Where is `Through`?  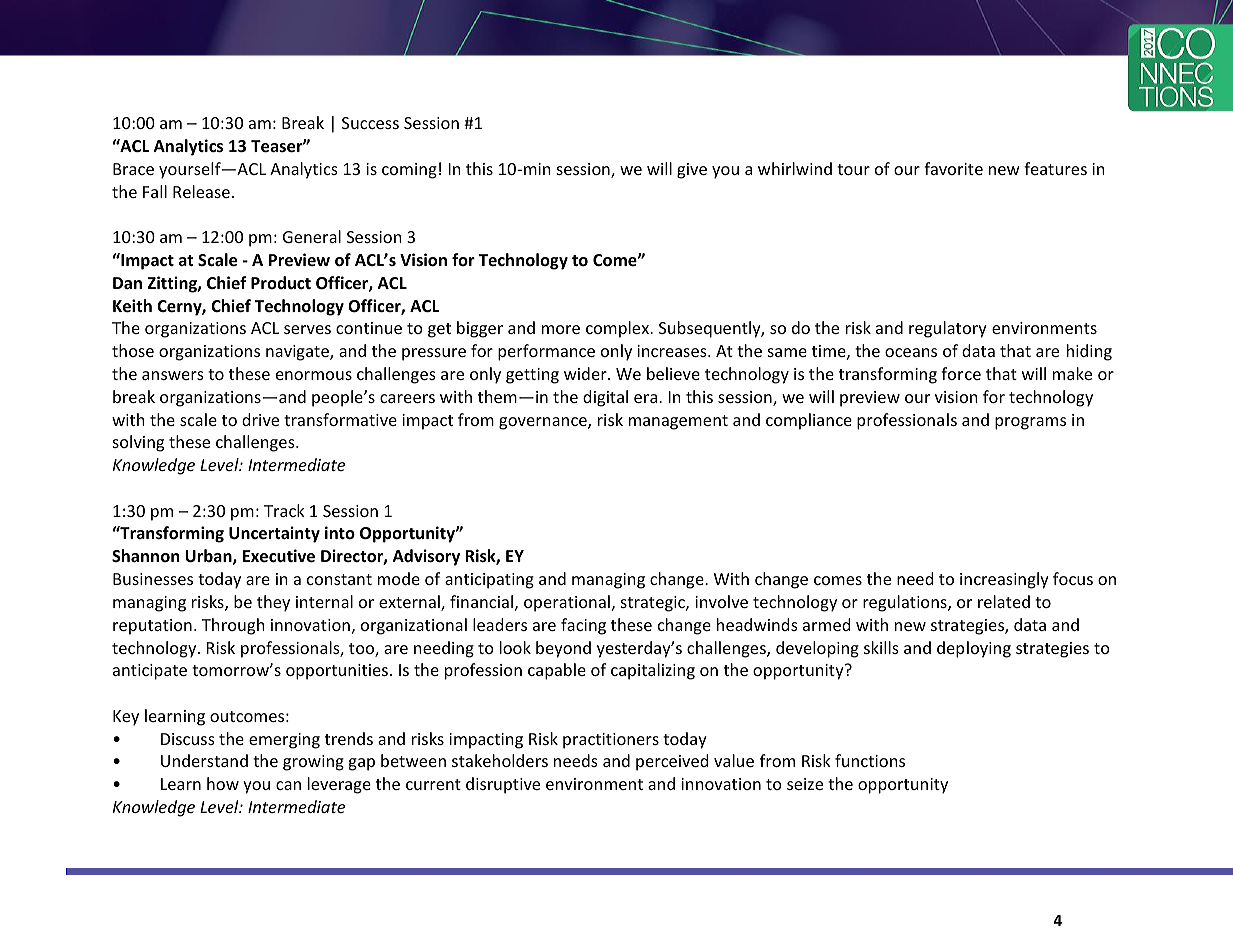 Through is located at coordinates (233, 626).
